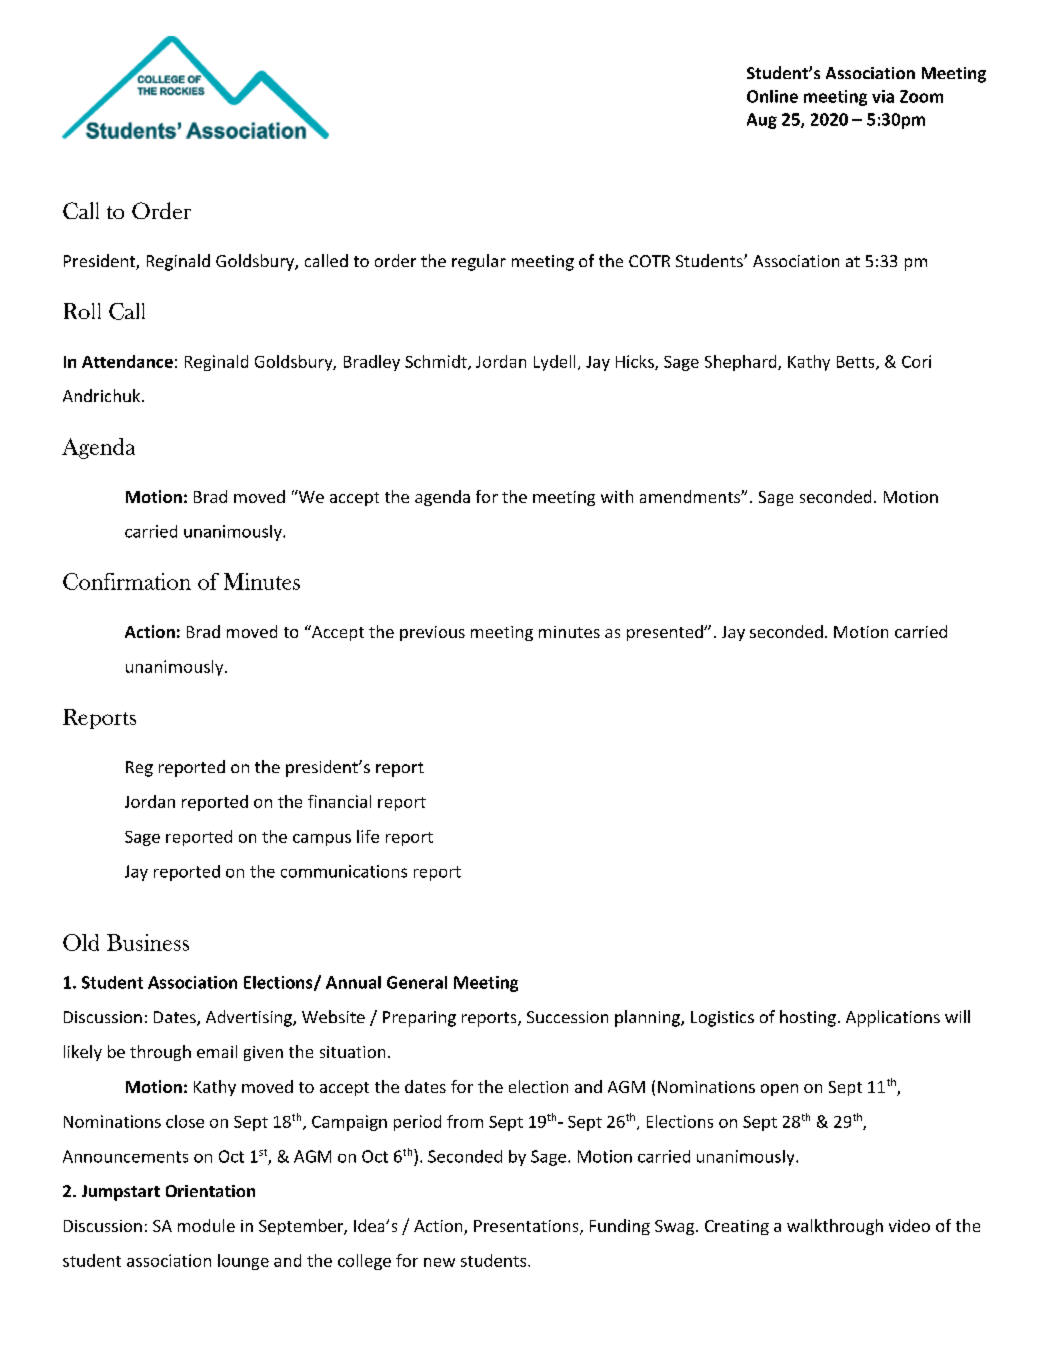  I want to click on Applications, so click(893, 1018).
